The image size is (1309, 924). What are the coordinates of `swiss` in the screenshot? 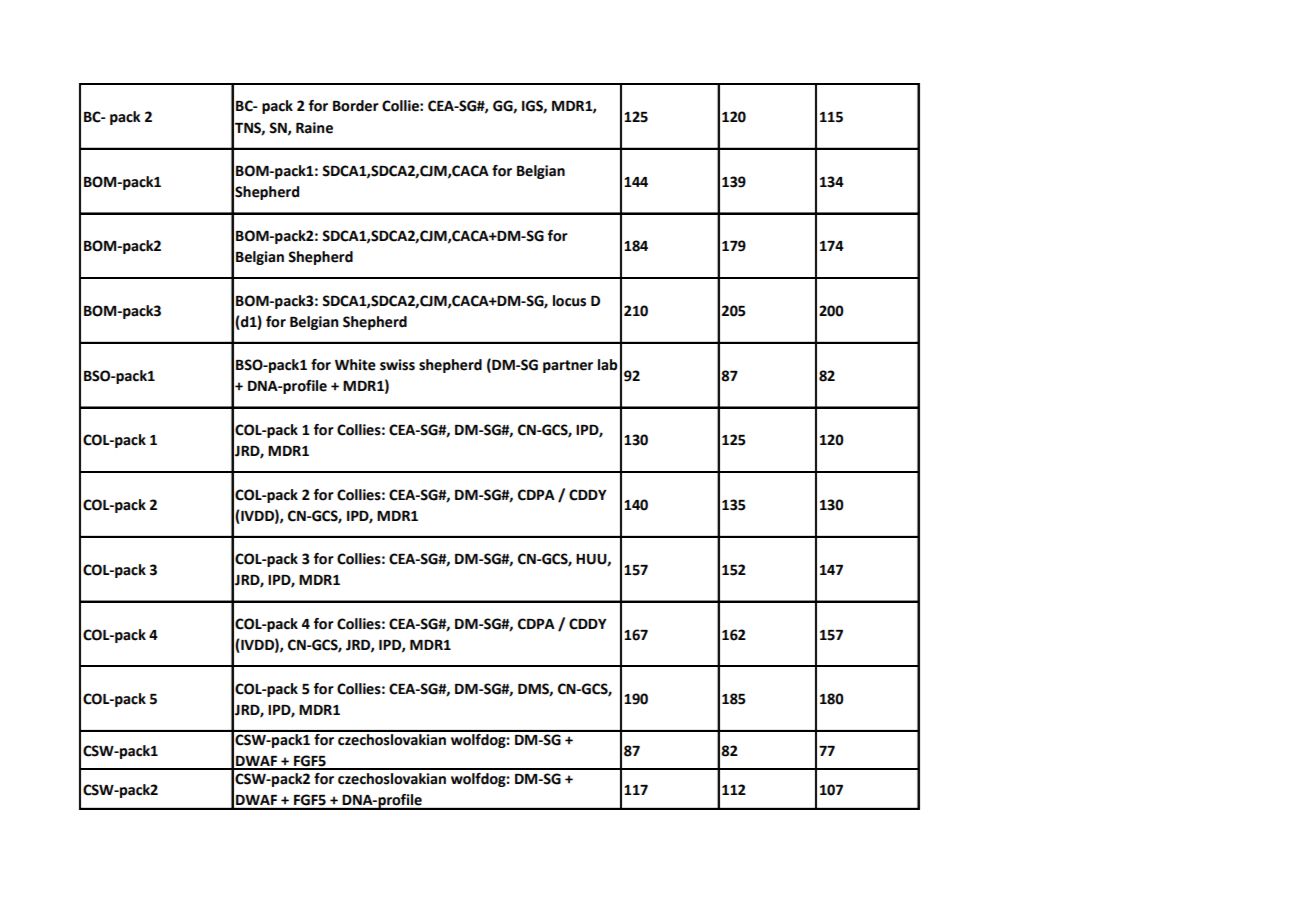 It's located at (397, 365).
